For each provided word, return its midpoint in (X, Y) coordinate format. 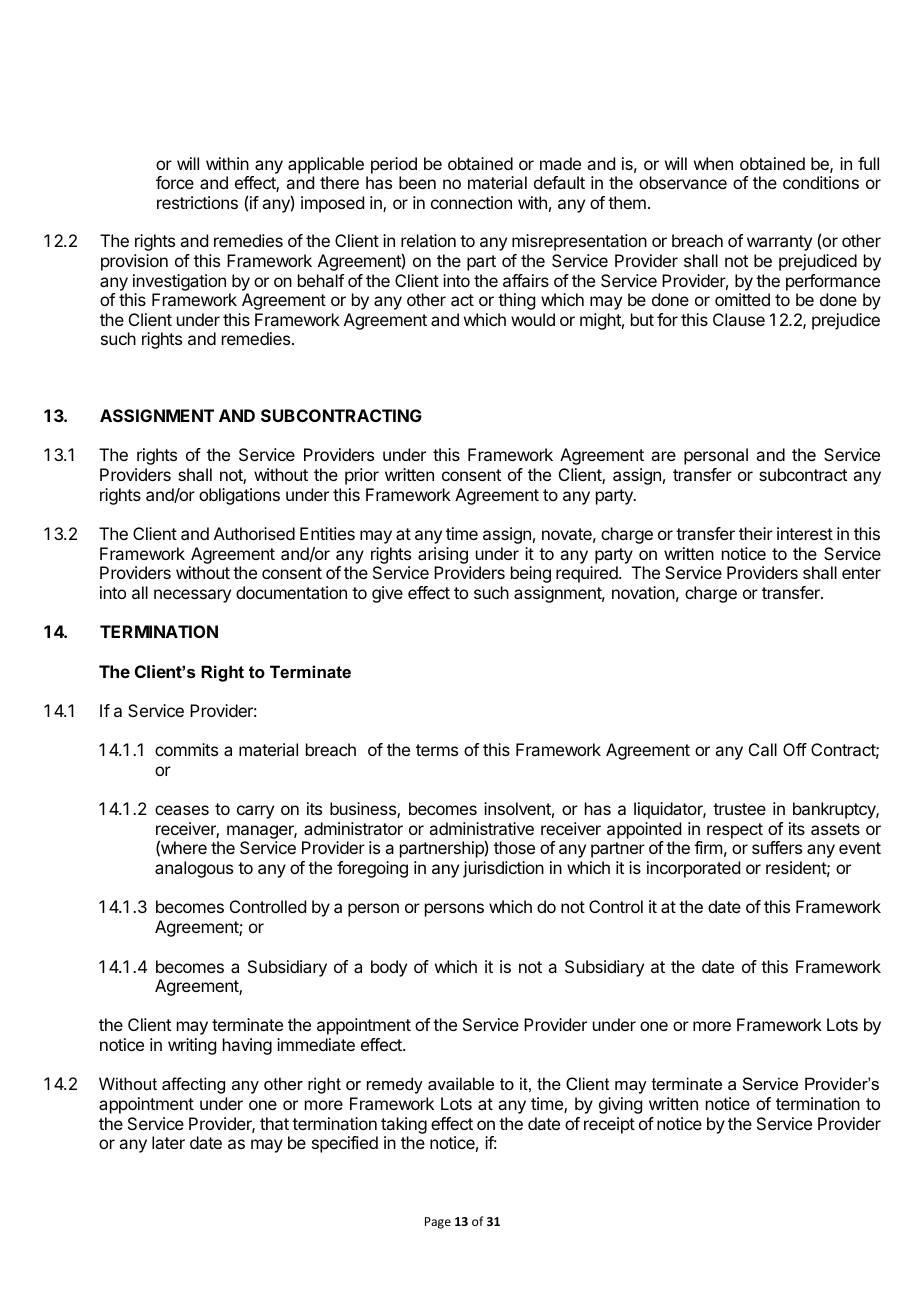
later (168, 1142)
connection (471, 202)
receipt (609, 1125)
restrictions (197, 202)
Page (438, 1223)
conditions (821, 182)
